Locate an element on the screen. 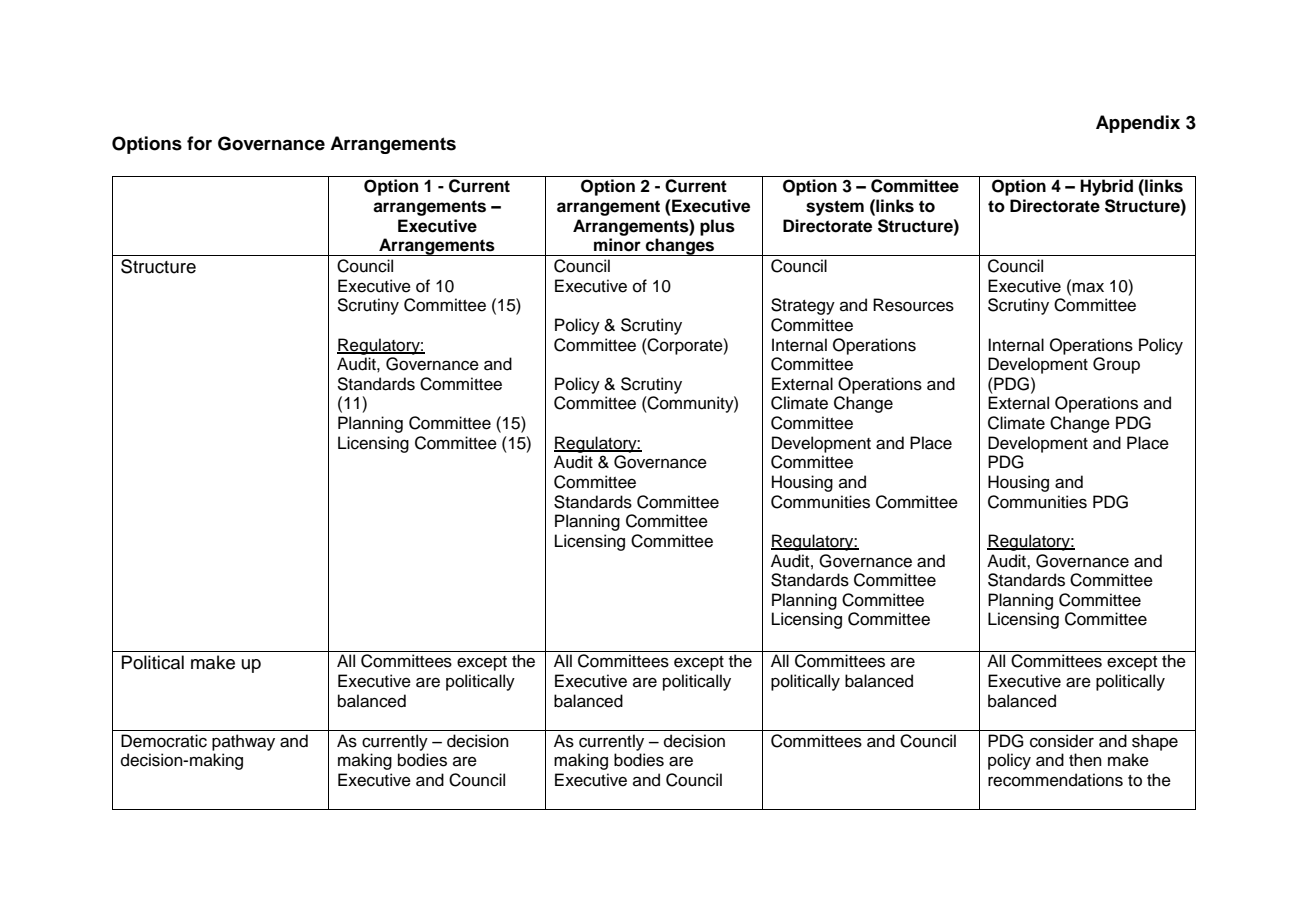  Group is located at coordinates (1116, 365).
